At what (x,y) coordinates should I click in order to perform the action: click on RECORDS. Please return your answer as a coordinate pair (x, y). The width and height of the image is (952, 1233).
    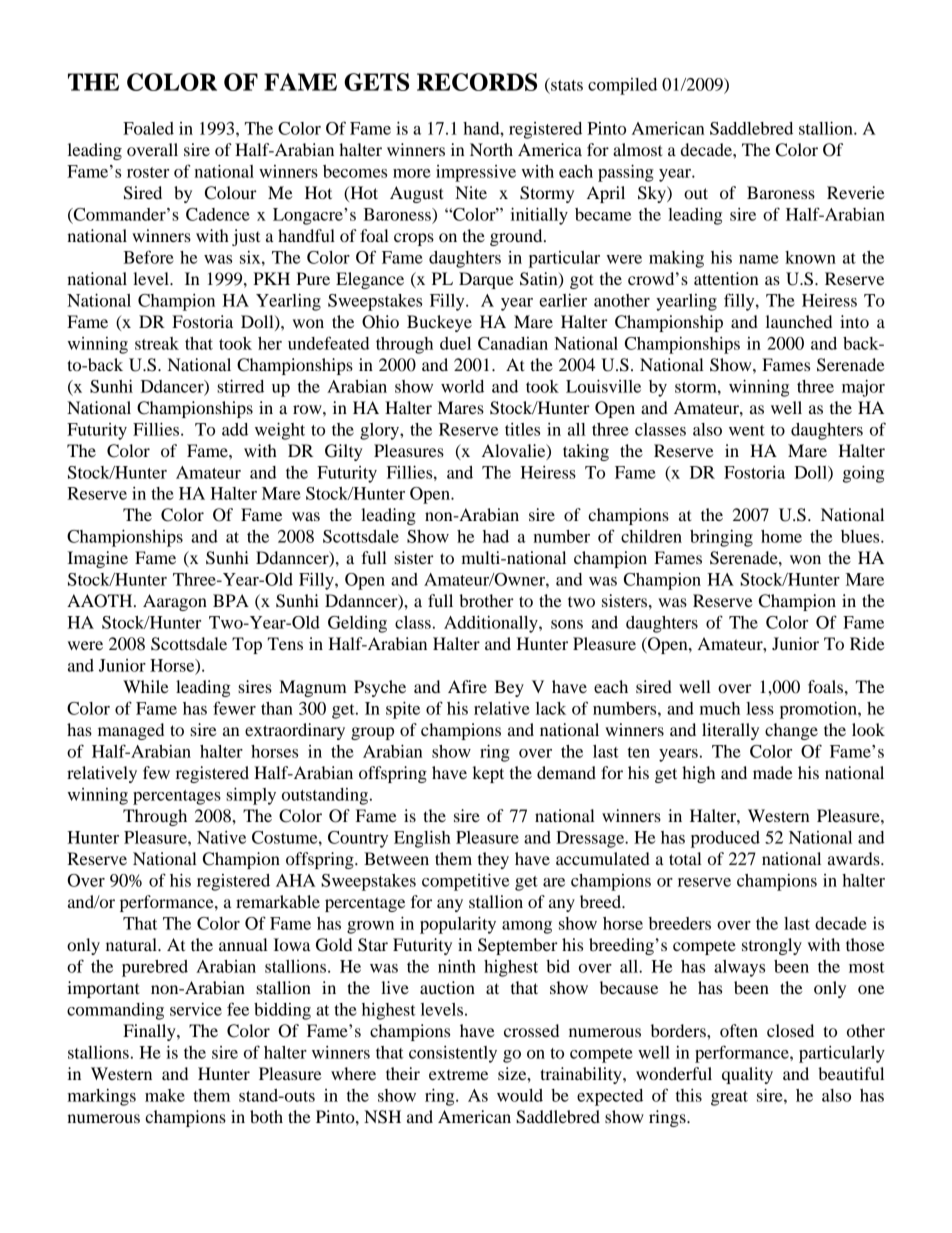
    Looking at the image, I should click on (477, 82).
